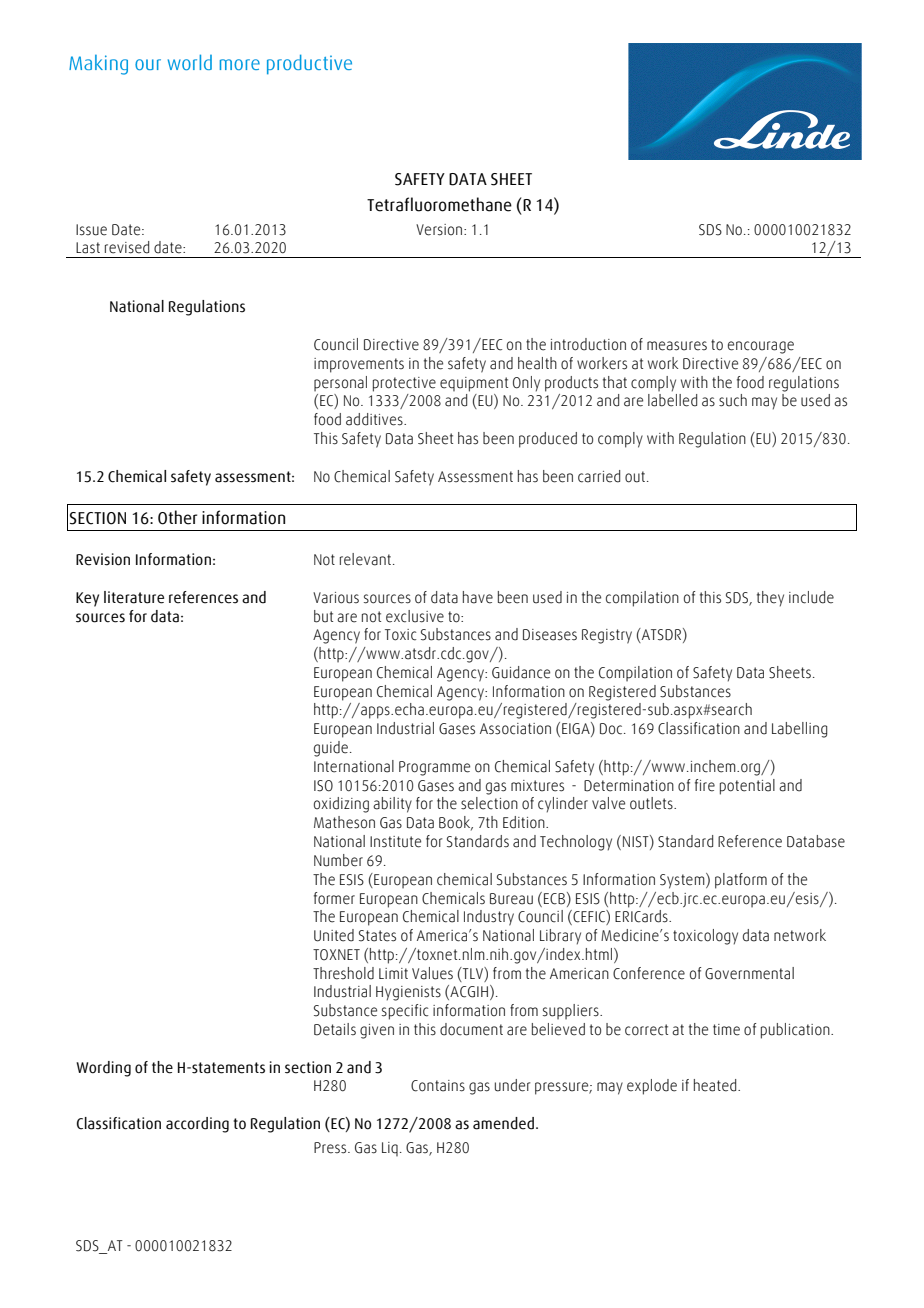 This screenshot has width=924, height=1308. I want to click on Guidance, so click(521, 672).
